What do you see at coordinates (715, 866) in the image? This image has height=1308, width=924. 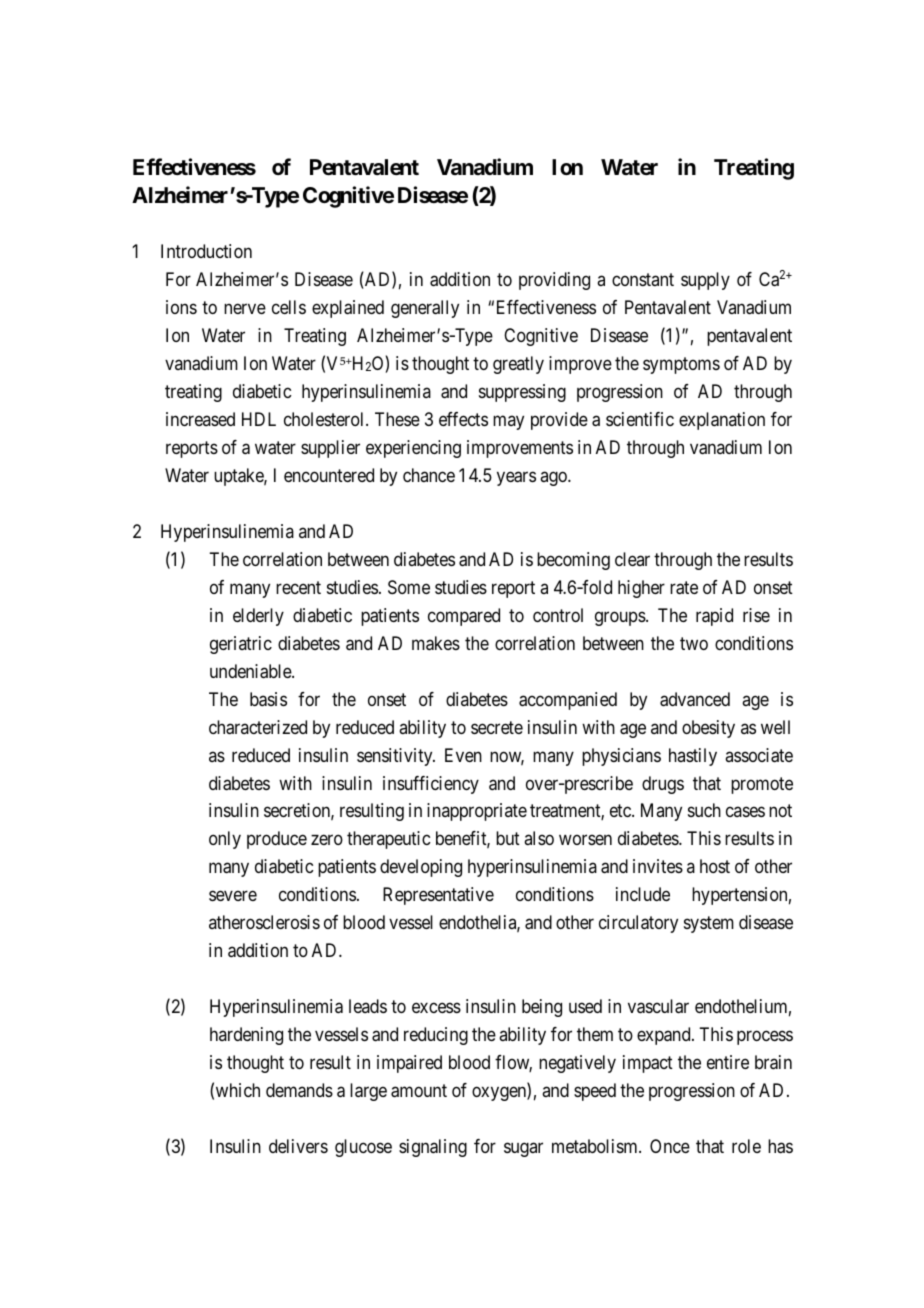 I see `host` at bounding box center [715, 866].
